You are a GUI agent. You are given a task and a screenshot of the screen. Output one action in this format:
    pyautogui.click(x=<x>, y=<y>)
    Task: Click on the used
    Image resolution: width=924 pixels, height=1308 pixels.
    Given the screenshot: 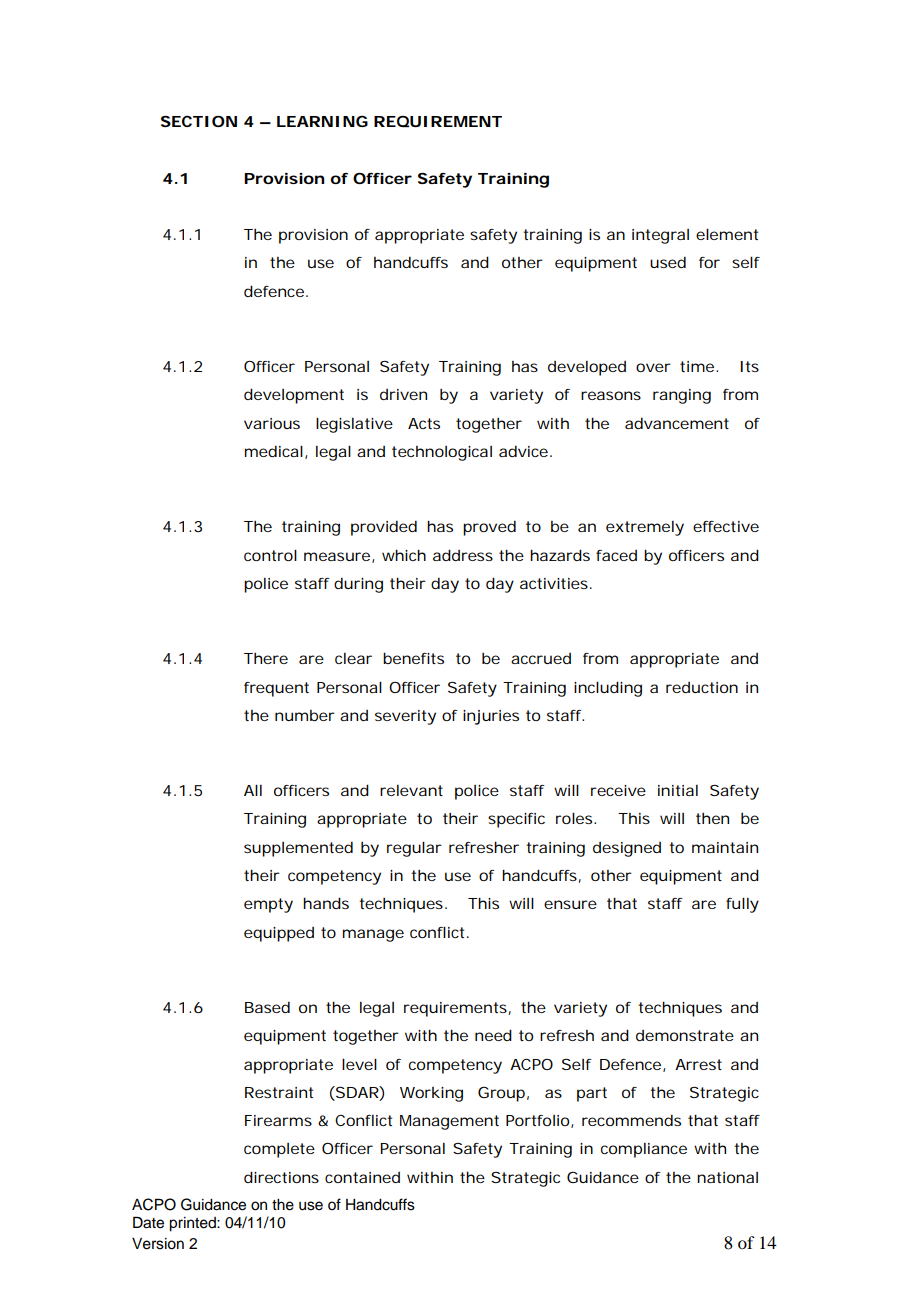 What is the action you would take?
    pyautogui.click(x=668, y=262)
